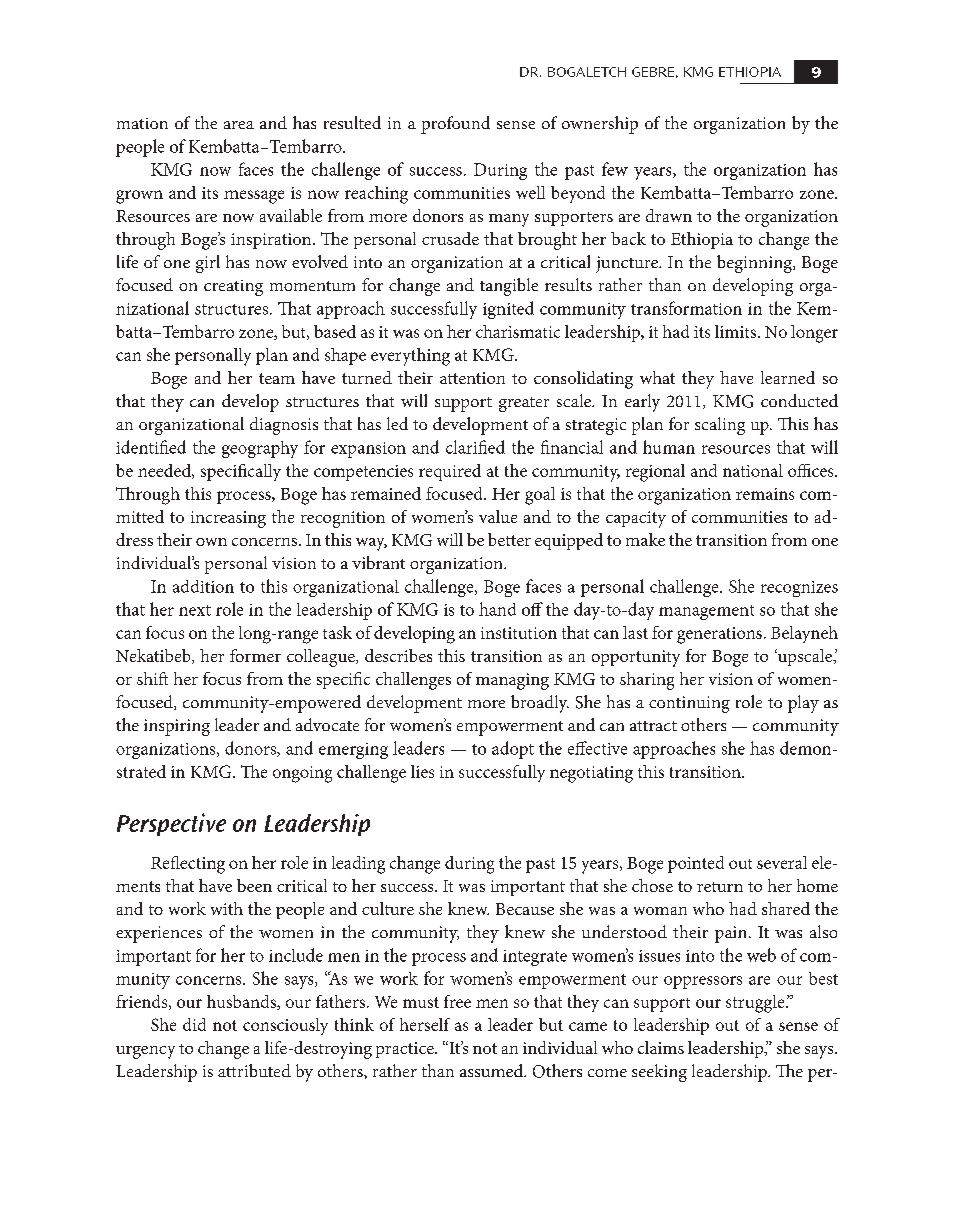 Image resolution: width=954 pixels, height=1232 pixels. What do you see at coordinates (455, 125) in the page?
I see `profound` at bounding box center [455, 125].
